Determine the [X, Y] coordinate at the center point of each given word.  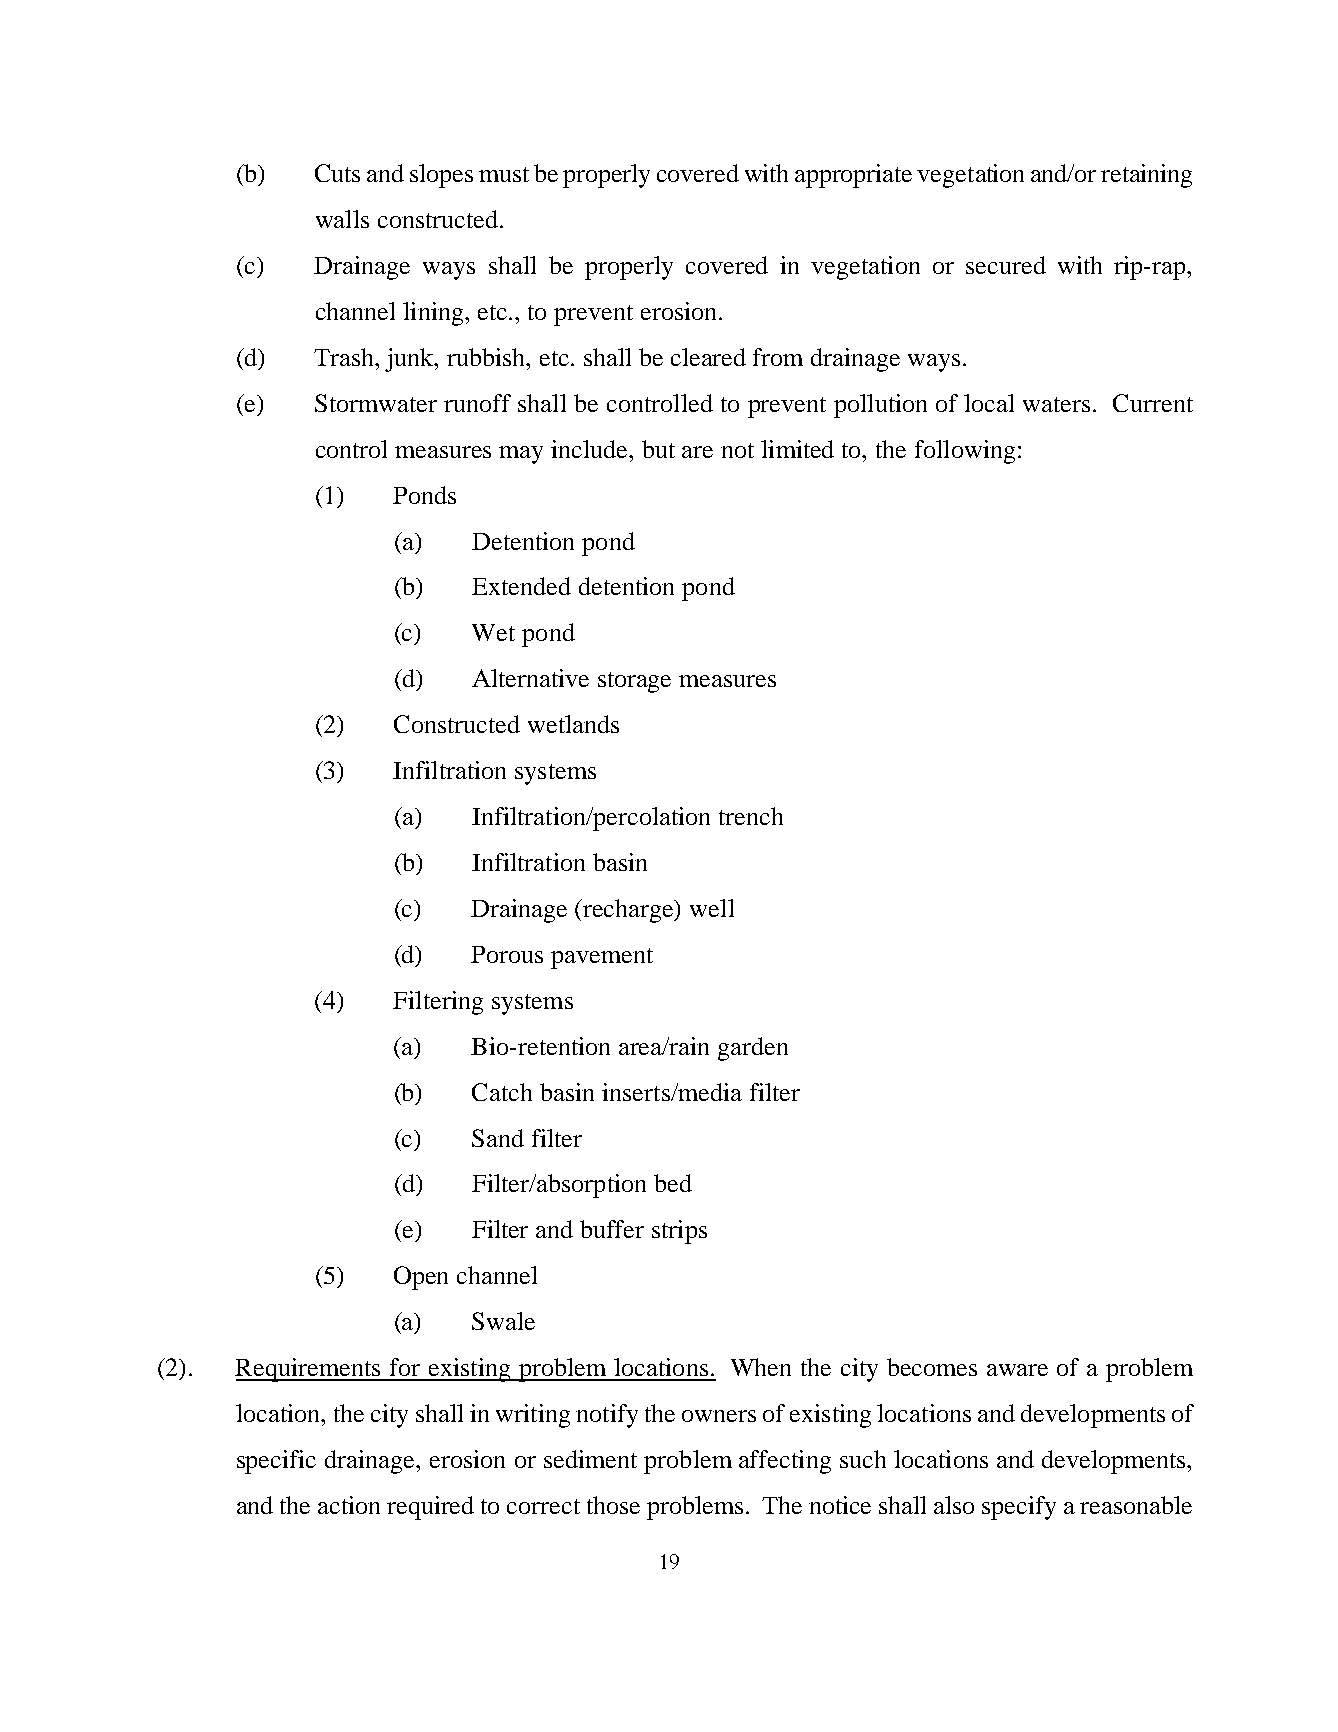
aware [1017, 1370]
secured [1006, 265]
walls [342, 219]
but [658, 449]
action [349, 1505]
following [965, 452]
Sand [498, 1138]
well [712, 908]
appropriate [853, 176]
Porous [507, 954]
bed [673, 1183]
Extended [521, 586]
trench [751, 816]
